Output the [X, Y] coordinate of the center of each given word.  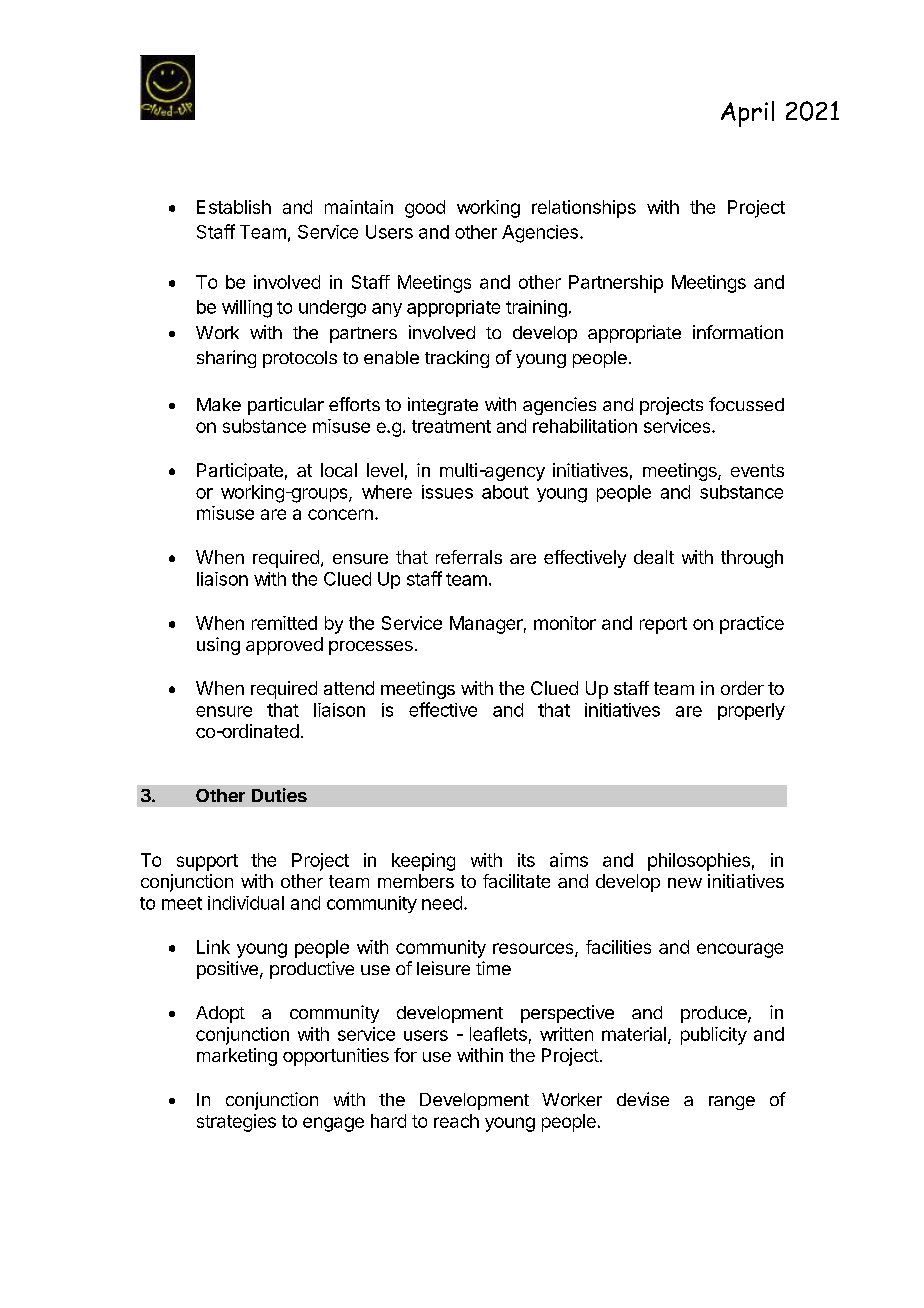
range [732, 1103]
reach [456, 1121]
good [425, 209]
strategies [236, 1123]
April [747, 114]
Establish [234, 207]
